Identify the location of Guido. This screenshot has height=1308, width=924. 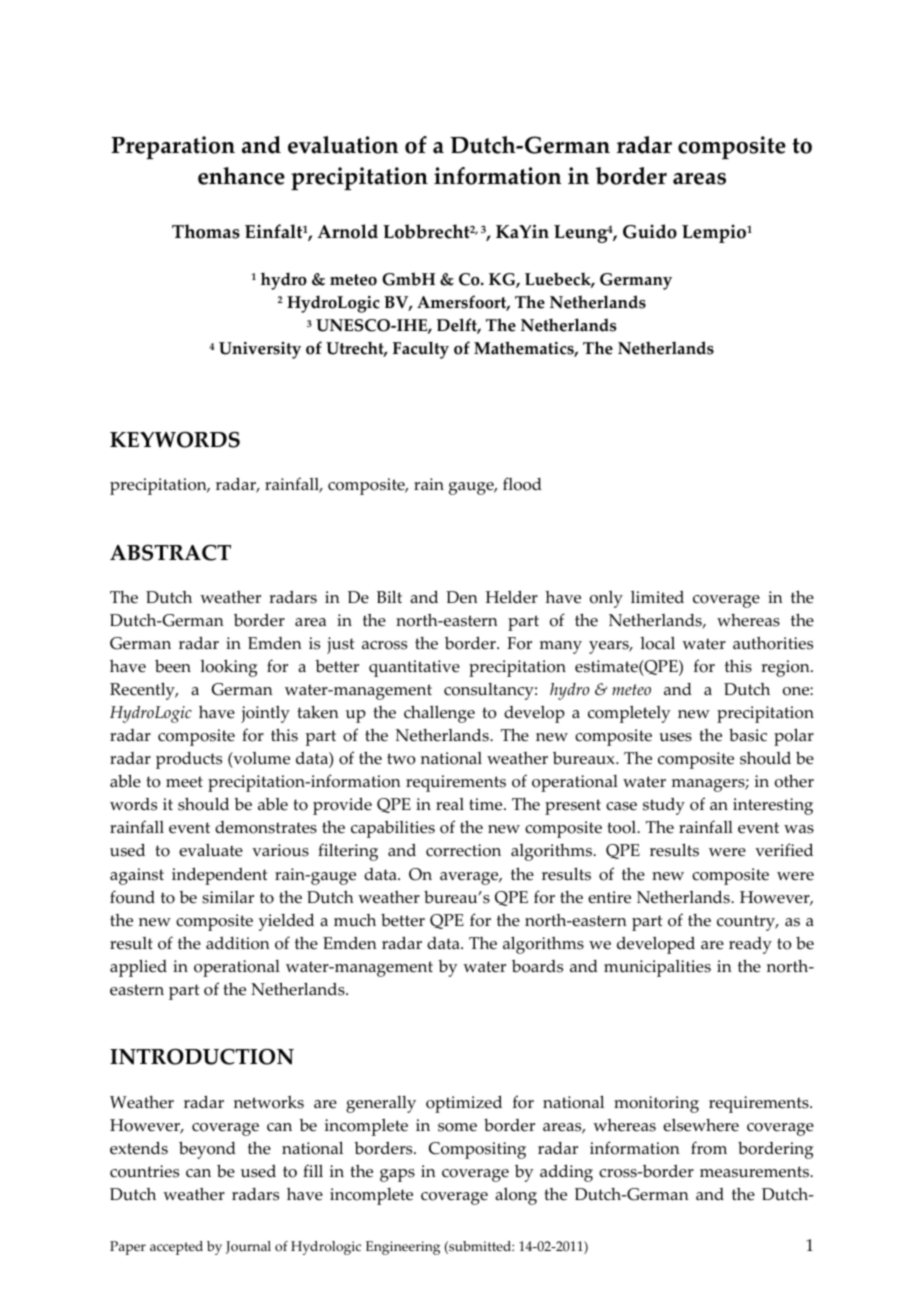
(650, 231).
